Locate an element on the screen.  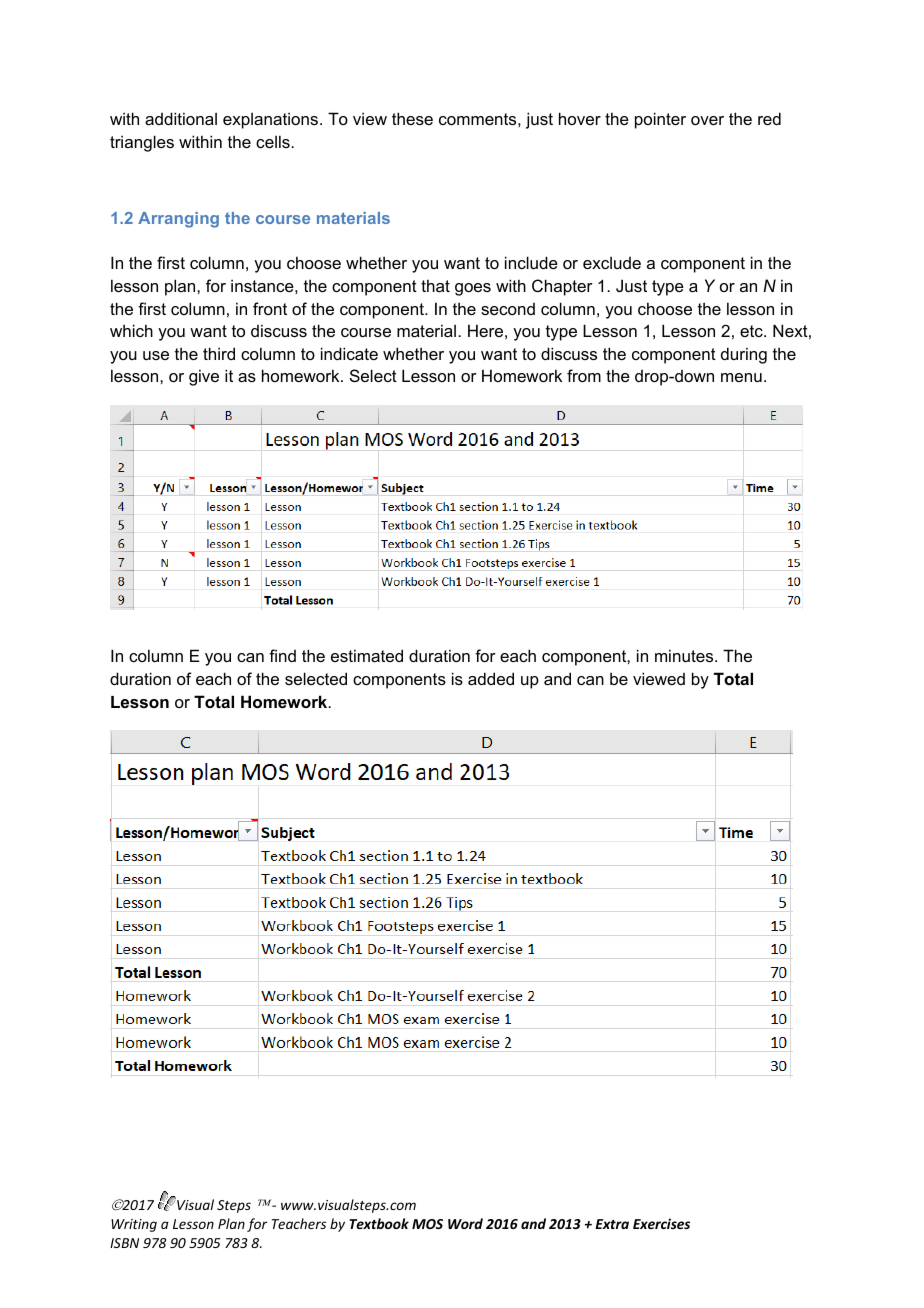
find is located at coordinates (282, 655).
